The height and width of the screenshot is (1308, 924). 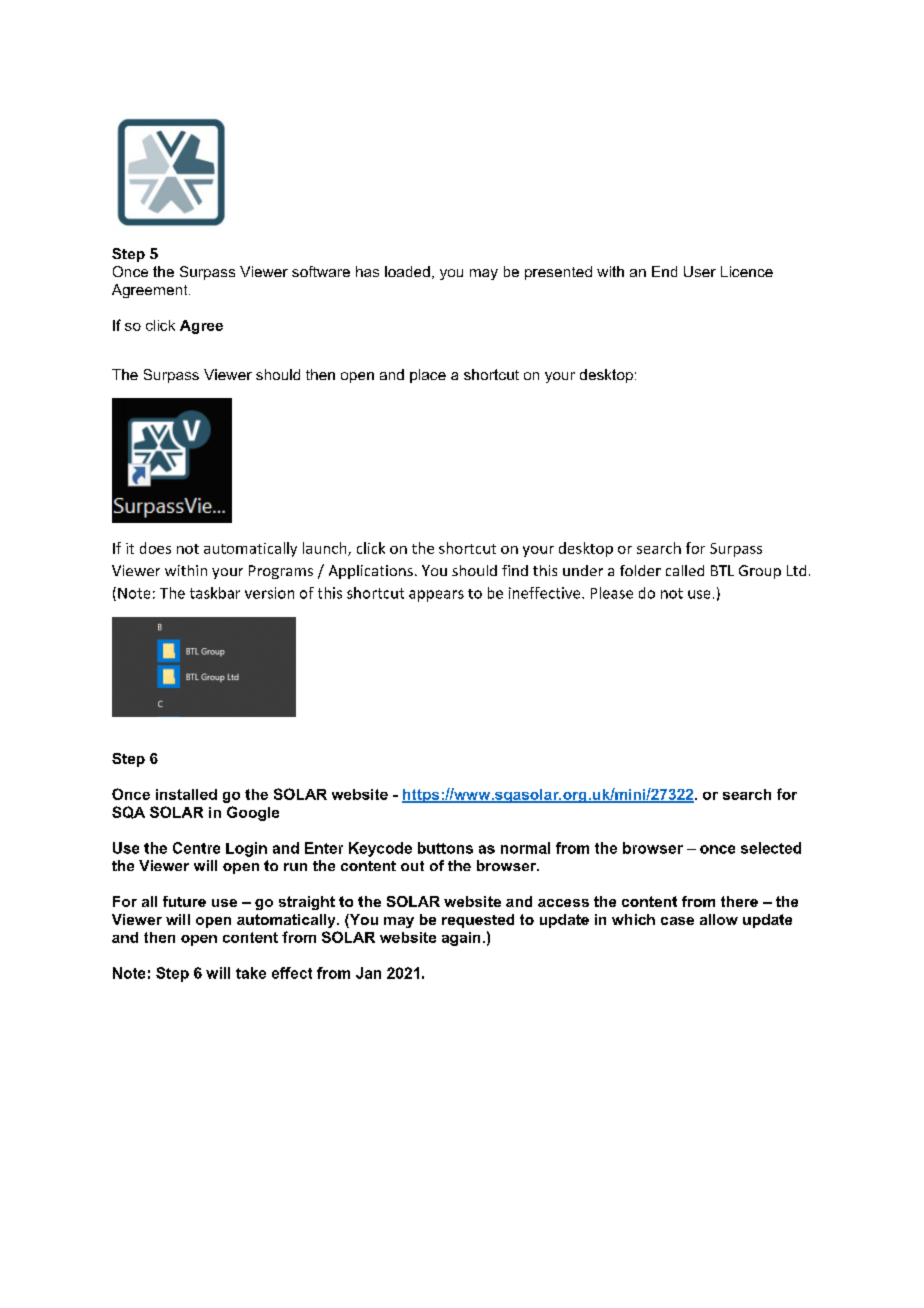 I want to click on again, so click(x=461, y=939).
